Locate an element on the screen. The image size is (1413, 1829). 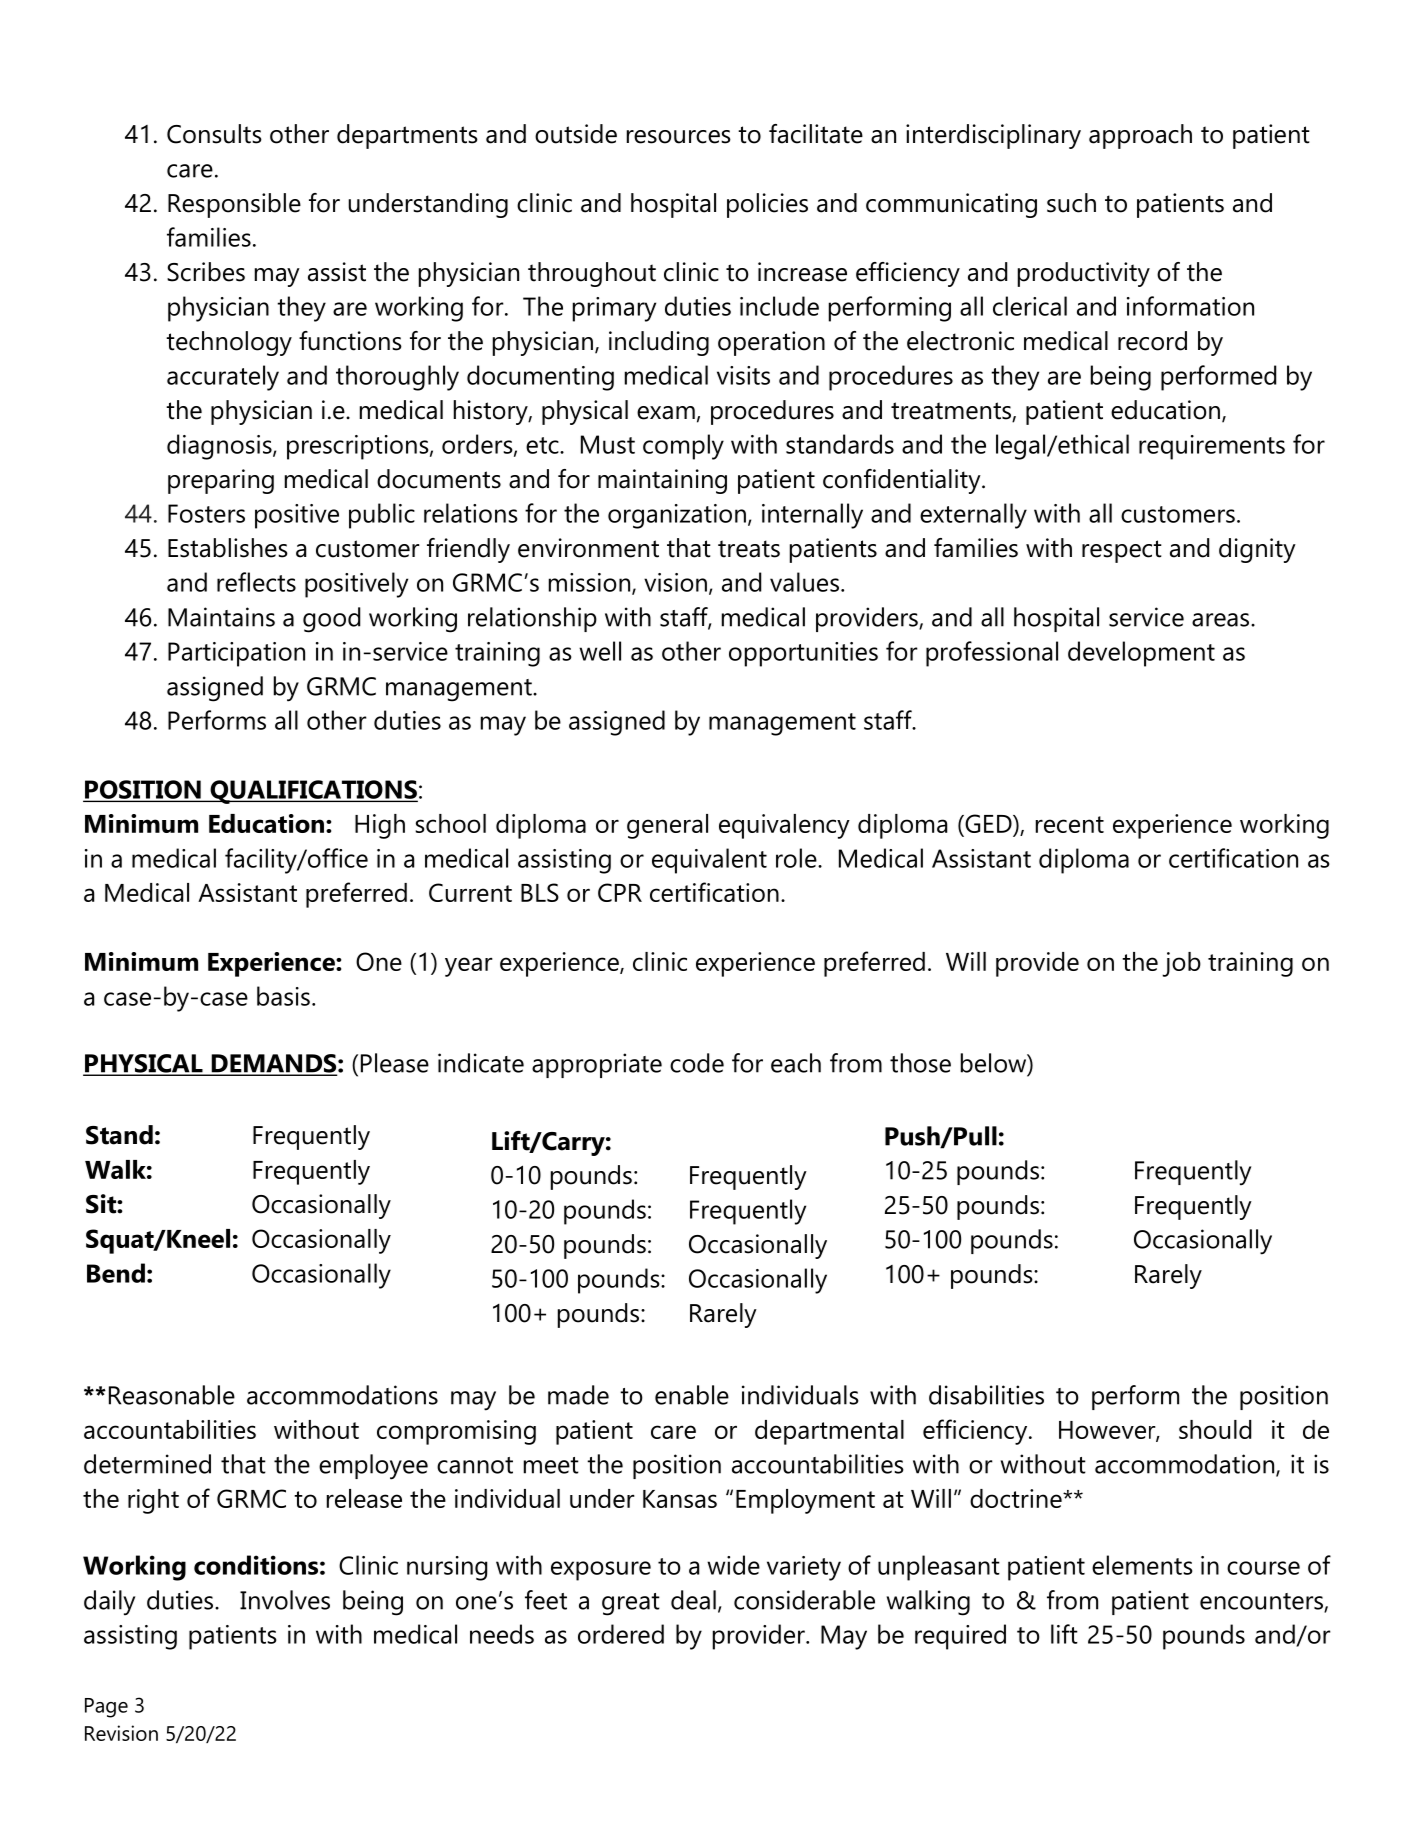
job is located at coordinates (1181, 964).
